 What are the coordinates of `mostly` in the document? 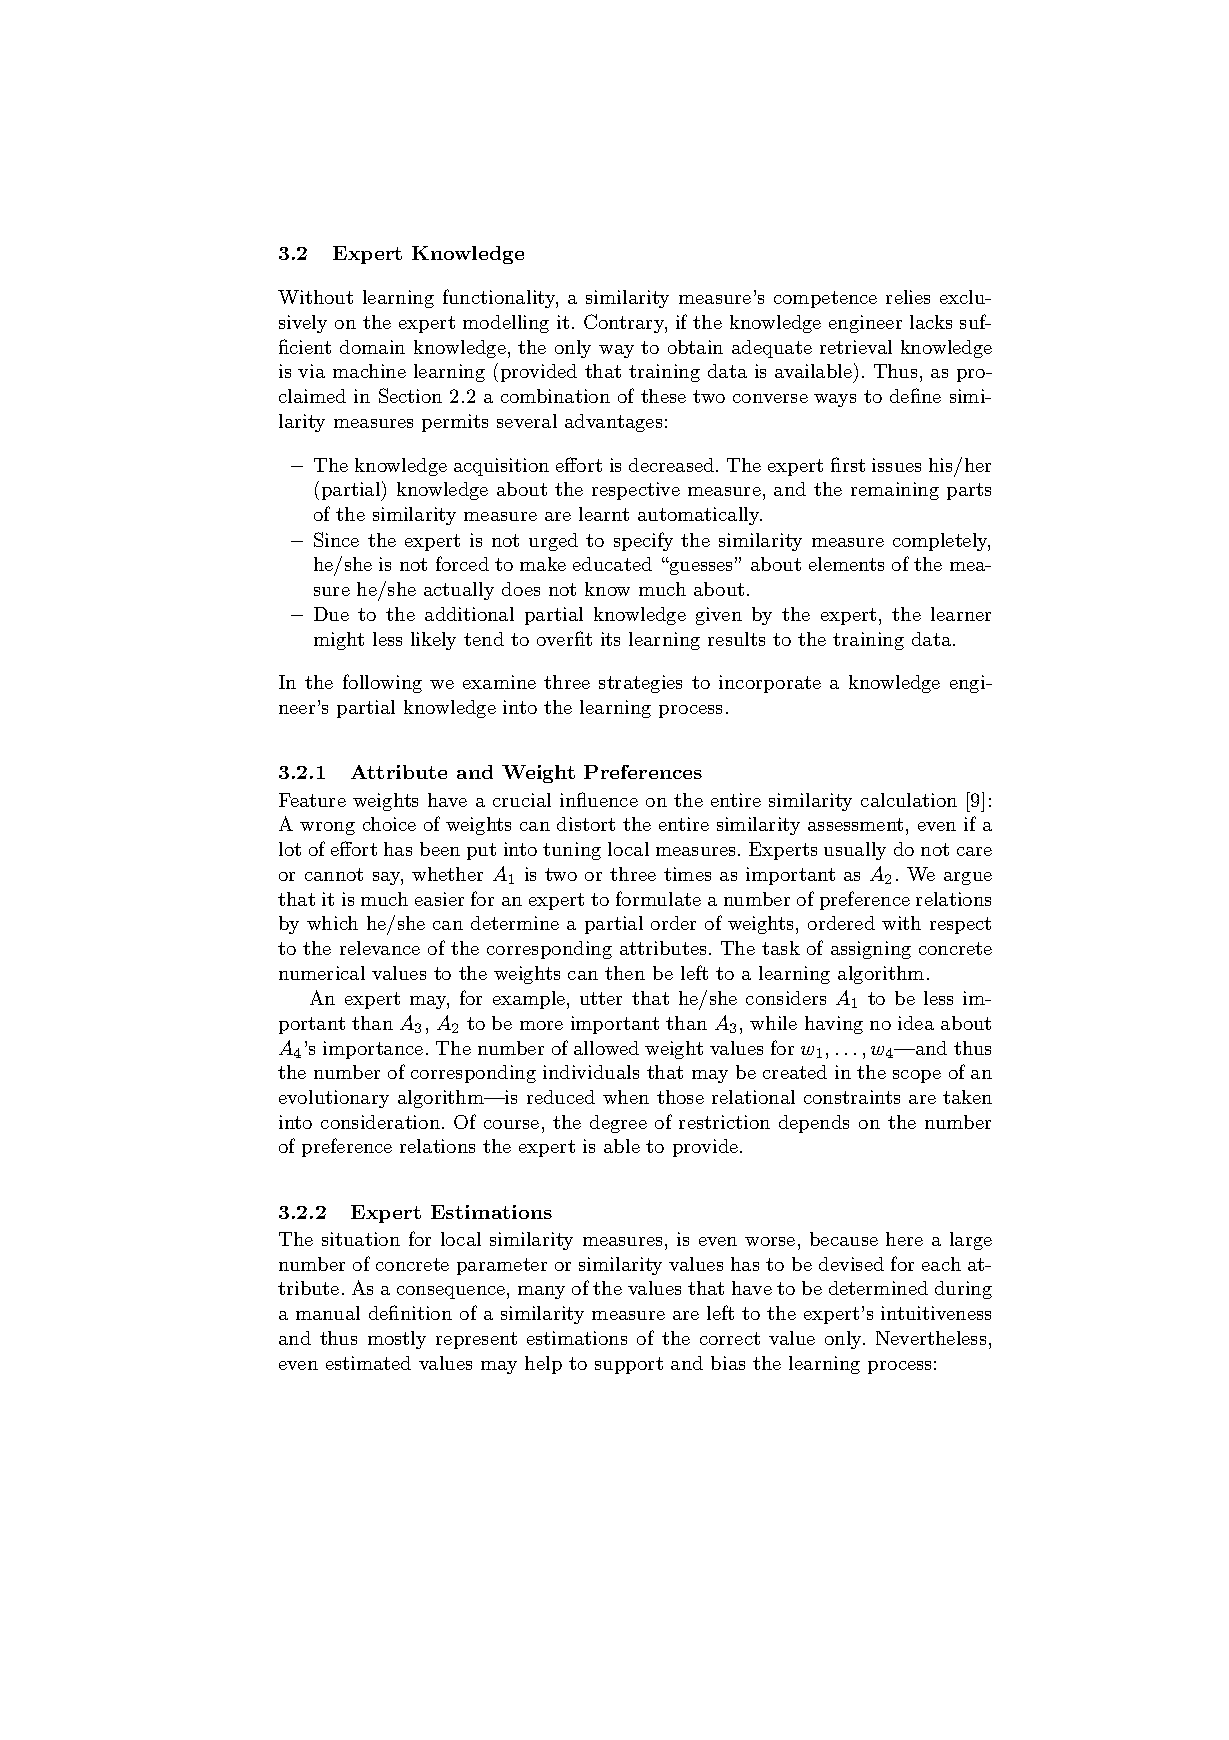 It's located at (397, 1340).
